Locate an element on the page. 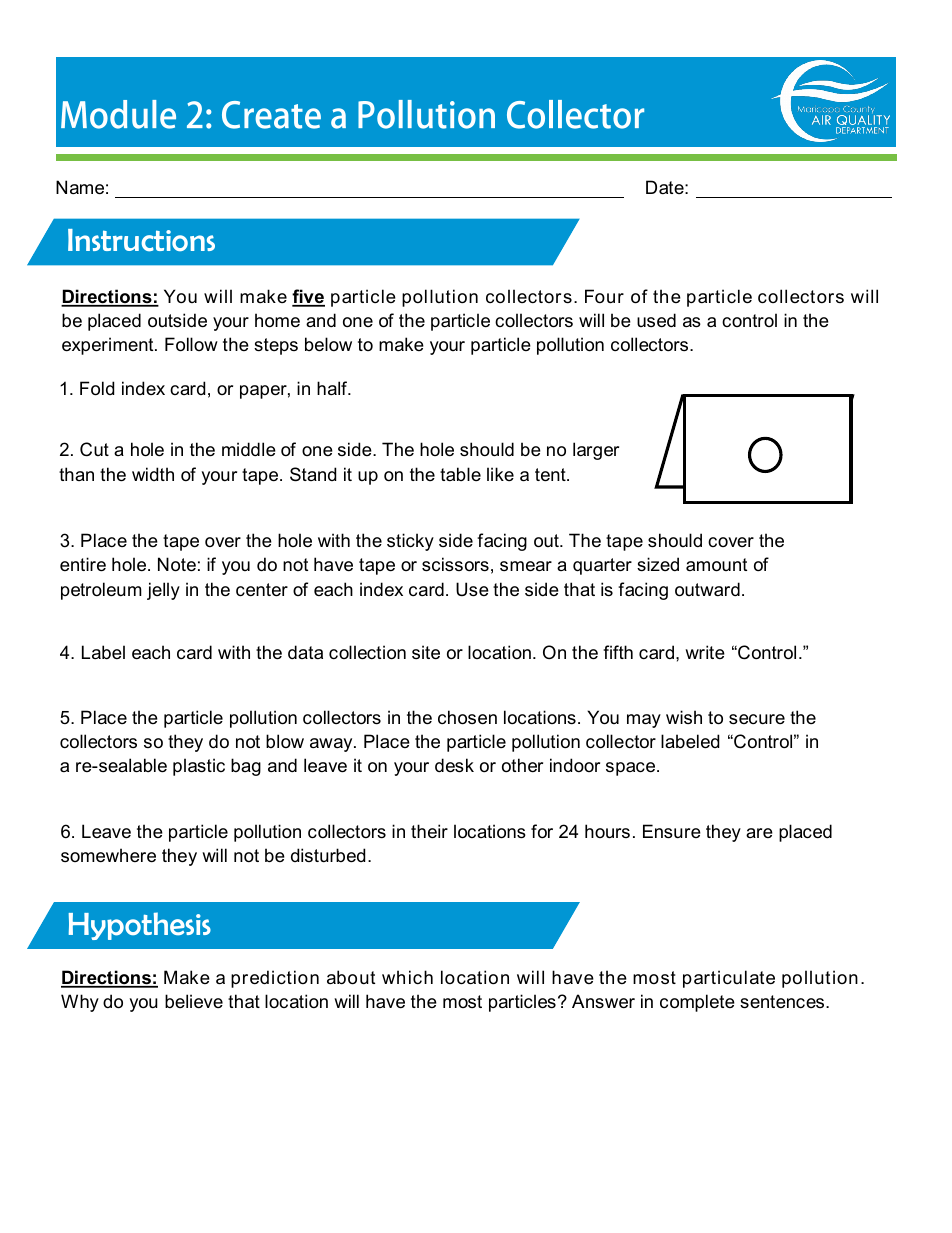 This document has width=952, height=1233. Ensure is located at coordinates (672, 831).
